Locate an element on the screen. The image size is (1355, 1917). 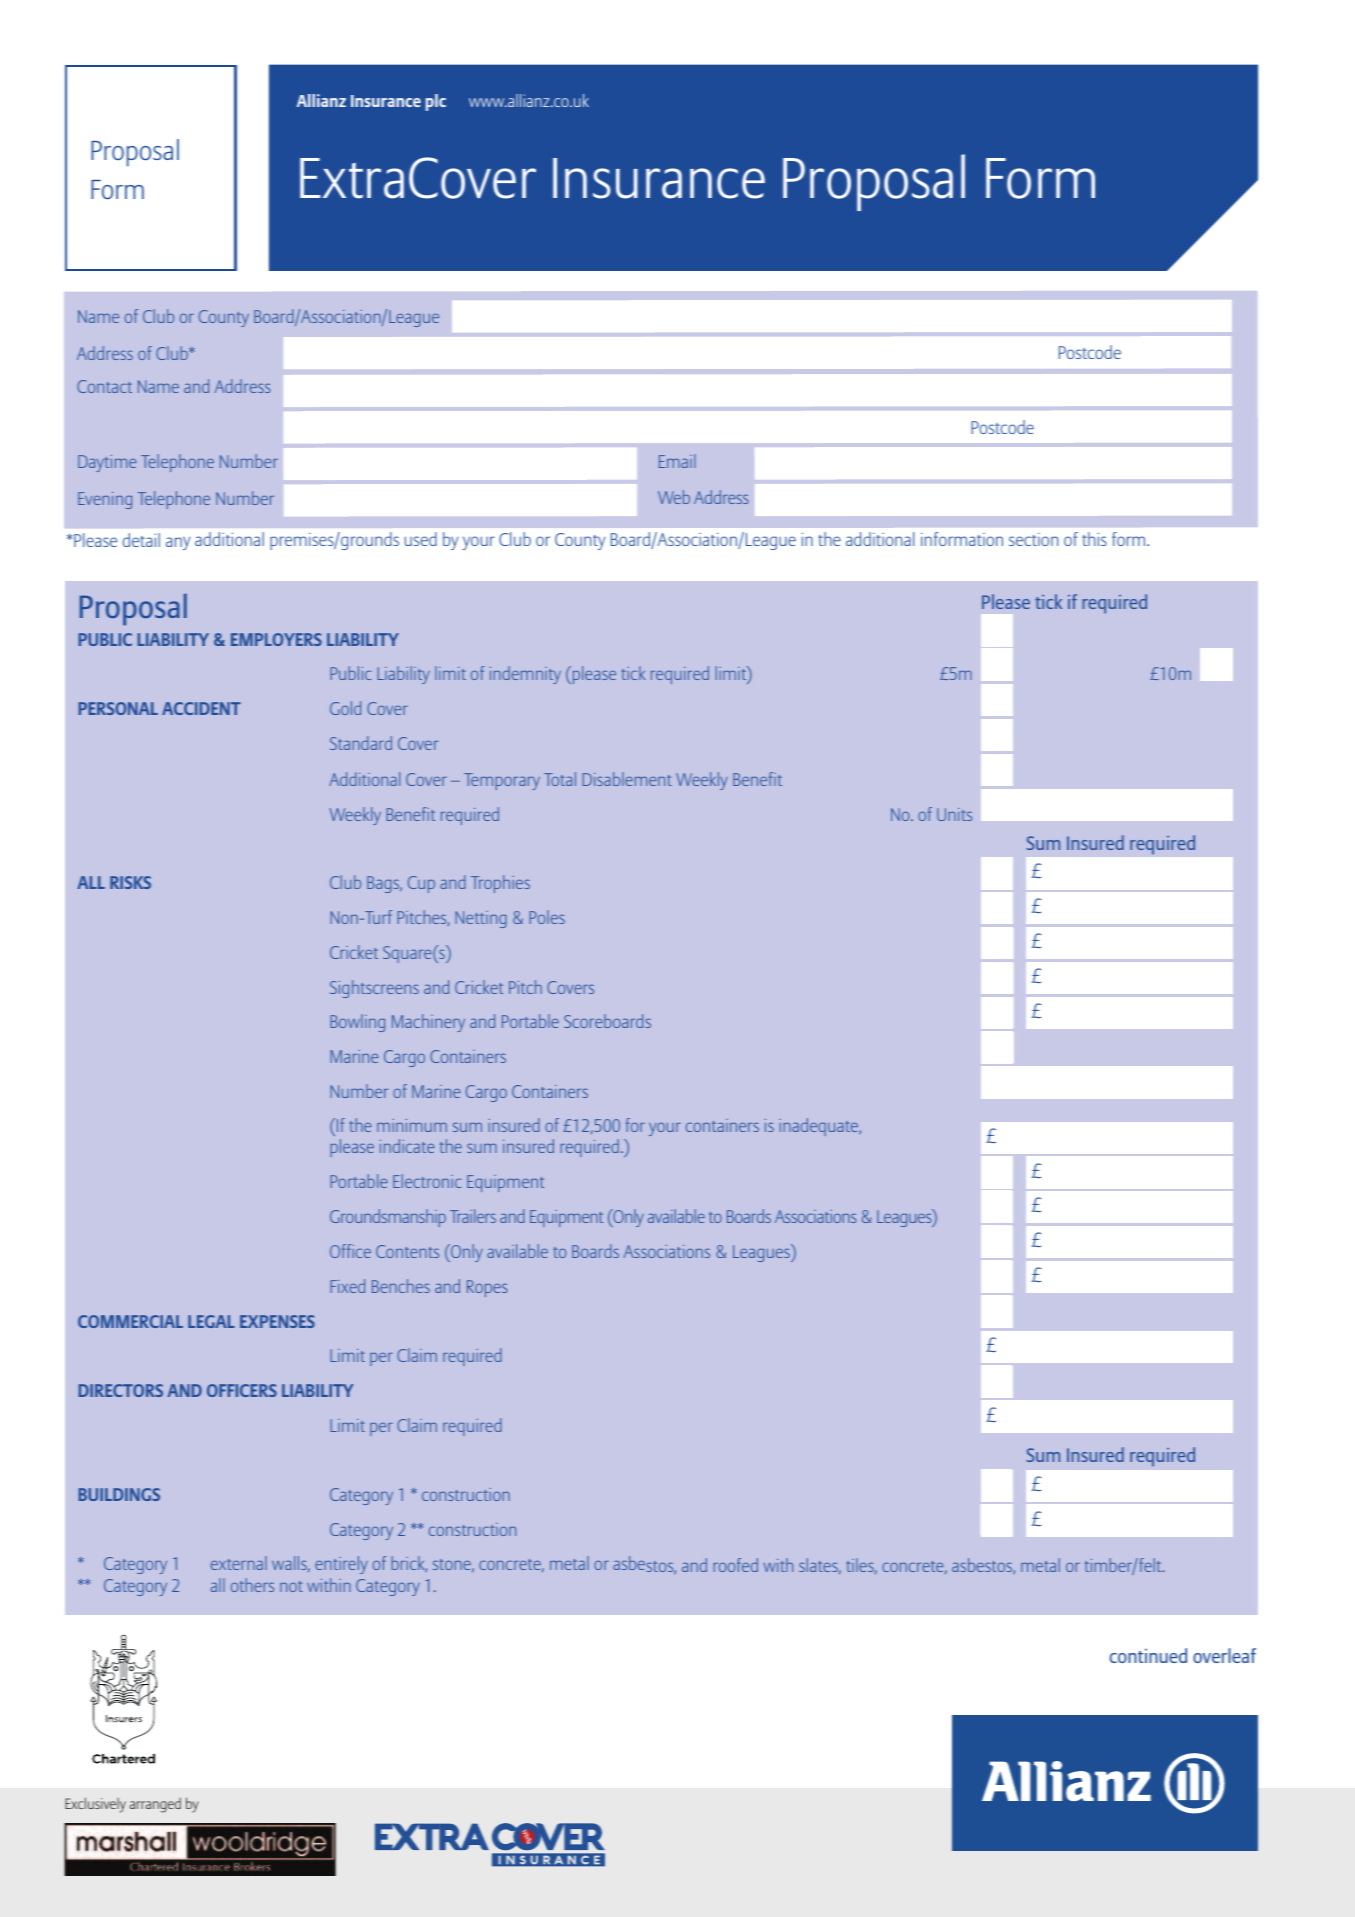
plc is located at coordinates (436, 102).
